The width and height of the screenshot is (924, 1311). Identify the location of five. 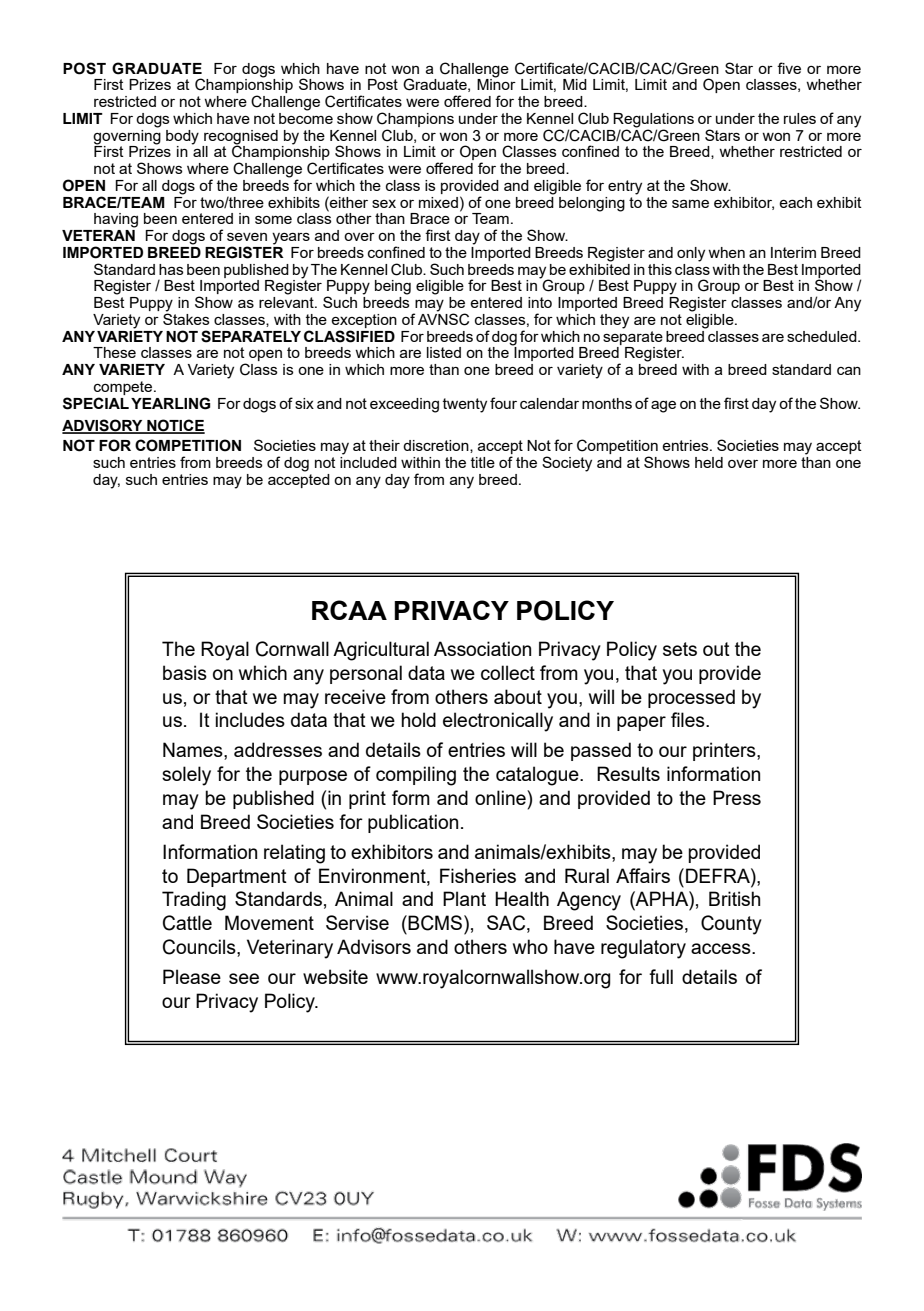
(789, 68).
